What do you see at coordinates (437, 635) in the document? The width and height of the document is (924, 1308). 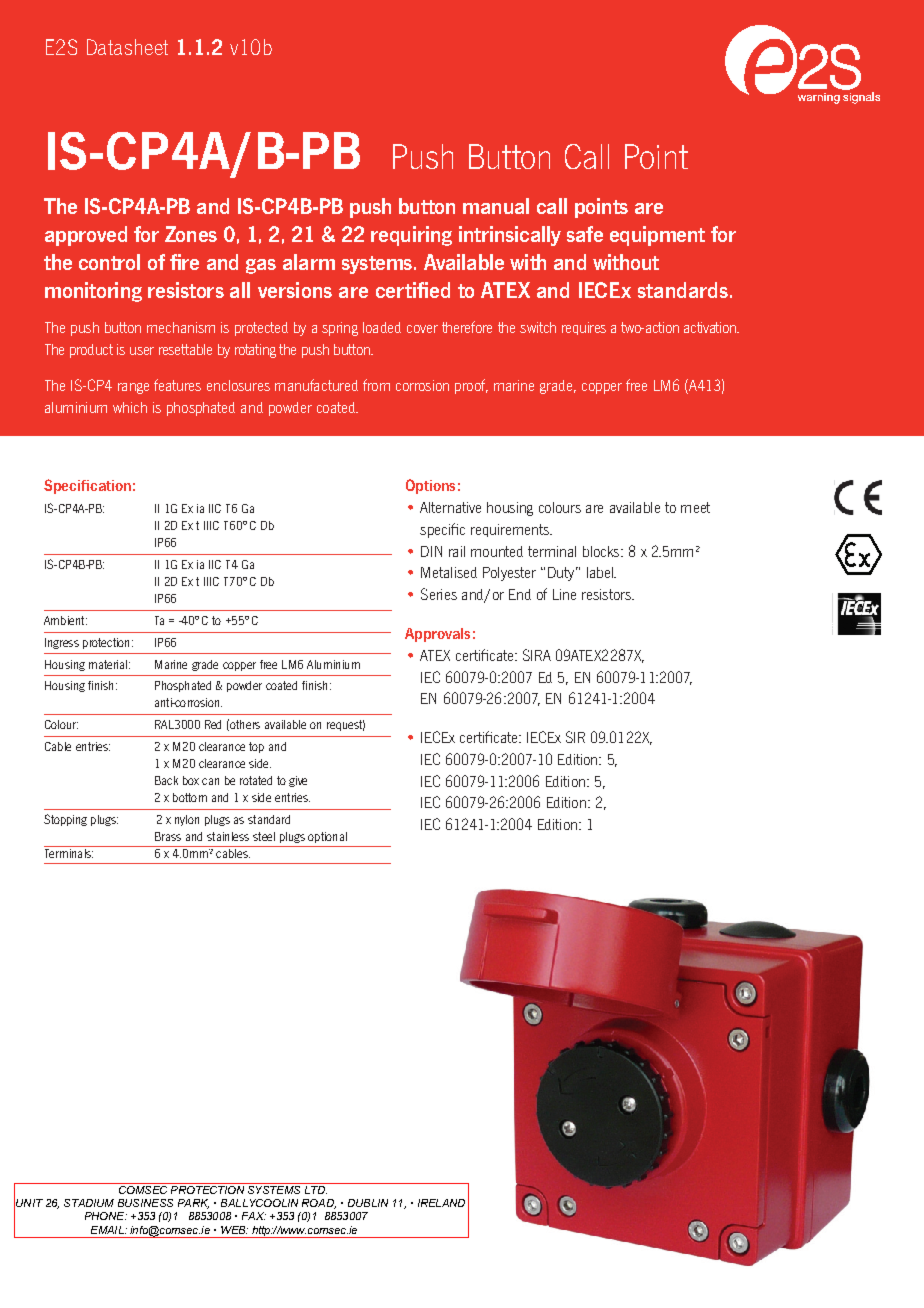 I see `Approvals` at bounding box center [437, 635].
